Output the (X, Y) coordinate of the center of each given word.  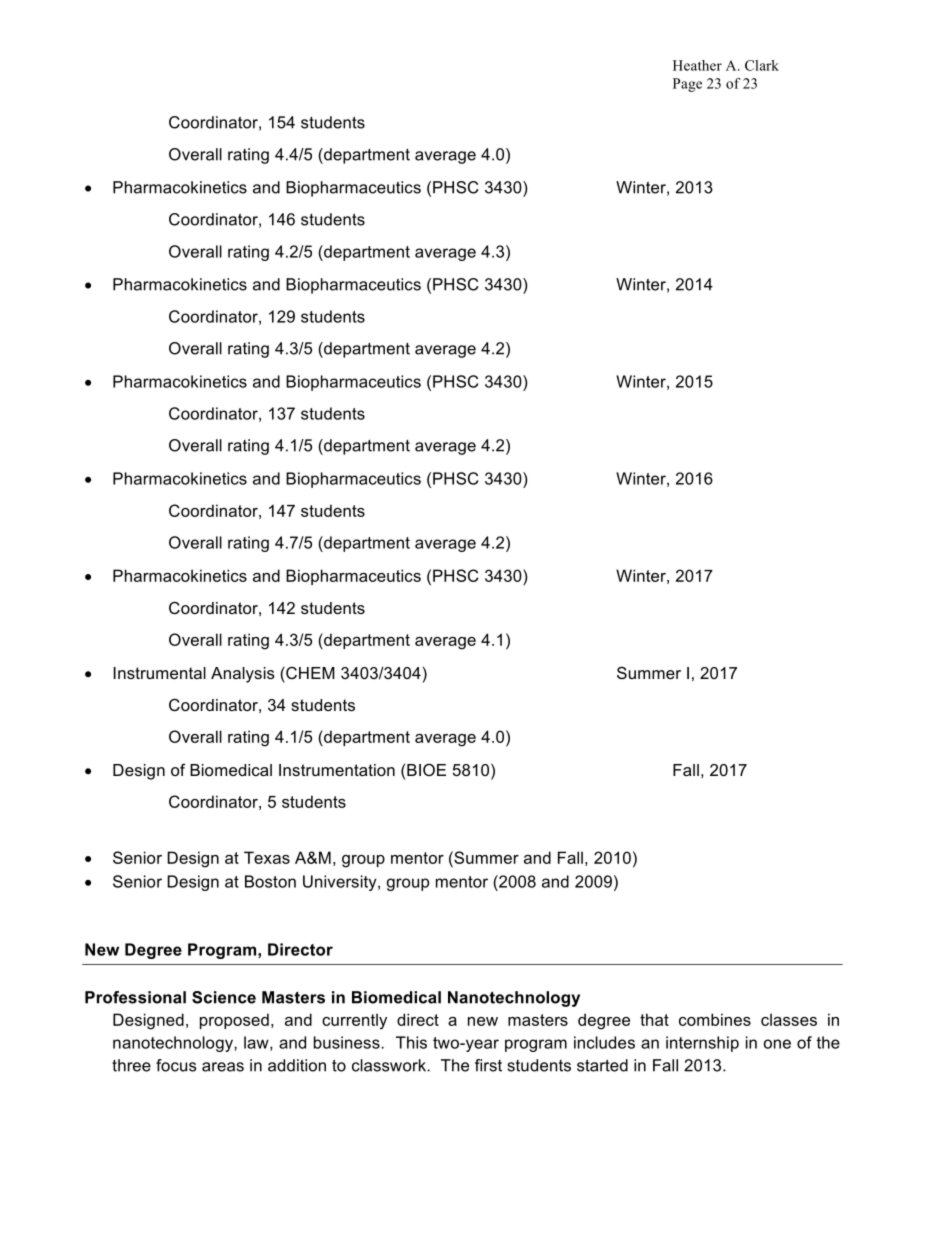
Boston (270, 881)
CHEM (309, 673)
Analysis (243, 675)
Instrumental (160, 673)
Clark (762, 65)
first (488, 1065)
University (341, 883)
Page (687, 85)
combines (715, 1019)
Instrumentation (337, 770)
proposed (234, 1021)
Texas (267, 857)
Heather (697, 65)
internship (702, 1044)
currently (354, 1021)
